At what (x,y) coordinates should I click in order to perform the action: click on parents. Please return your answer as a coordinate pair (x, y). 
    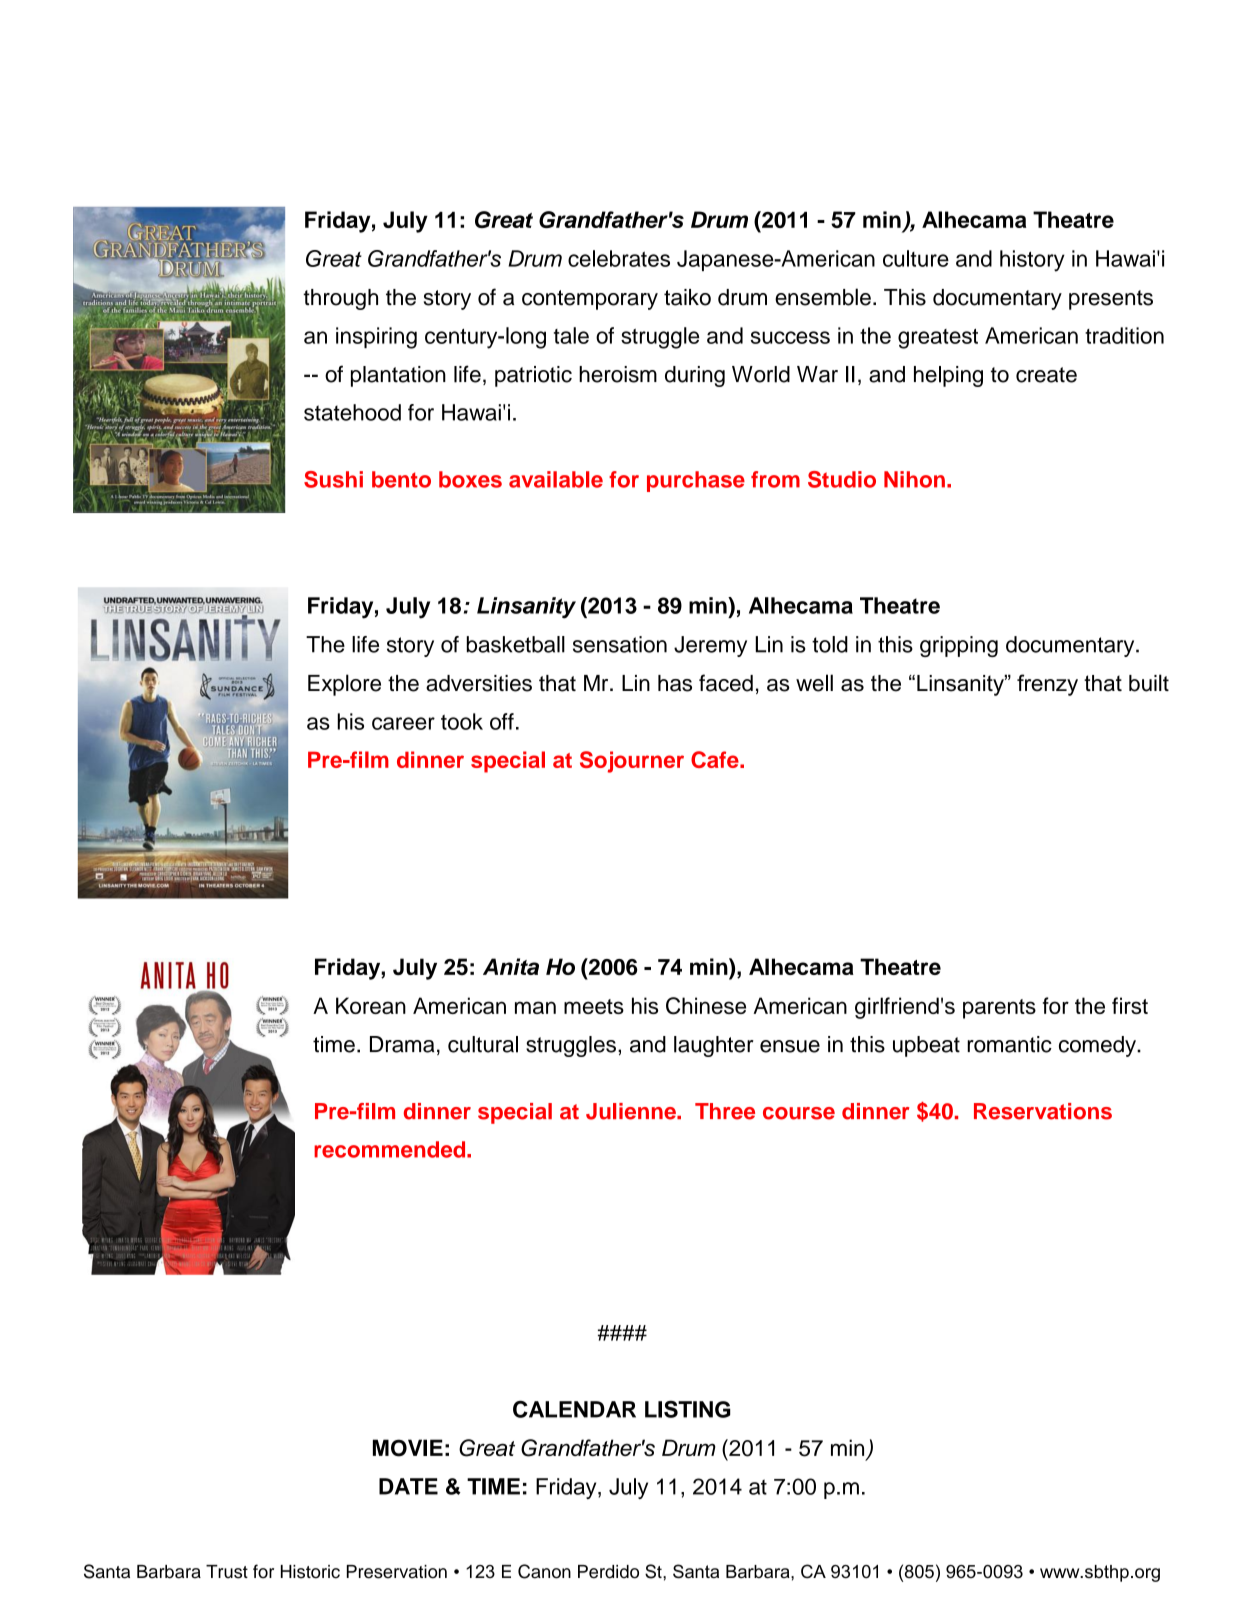
    Looking at the image, I should click on (999, 1009).
